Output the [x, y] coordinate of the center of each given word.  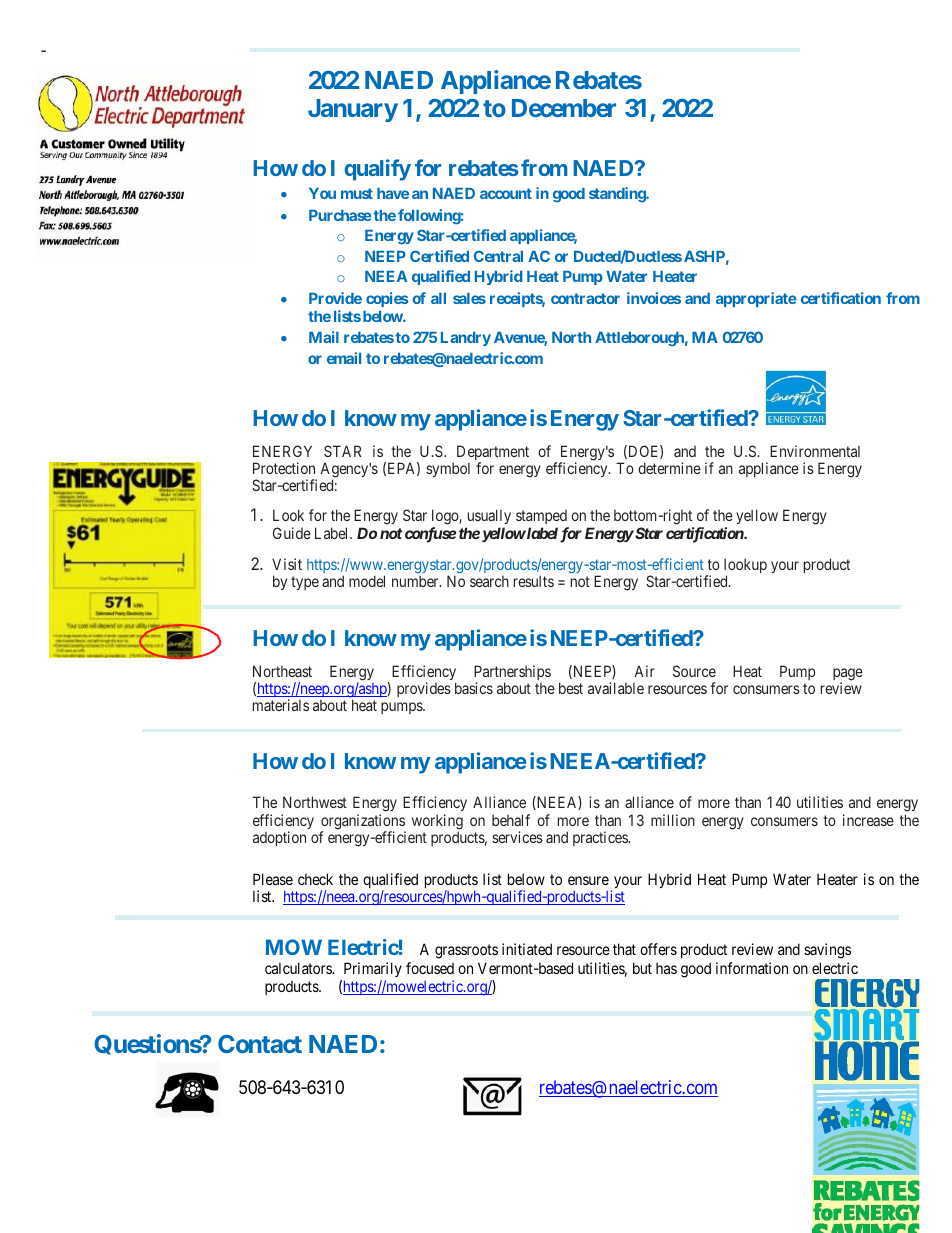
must [357, 193]
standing [618, 194]
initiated [527, 949]
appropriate [756, 299]
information [752, 968]
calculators [299, 968]
